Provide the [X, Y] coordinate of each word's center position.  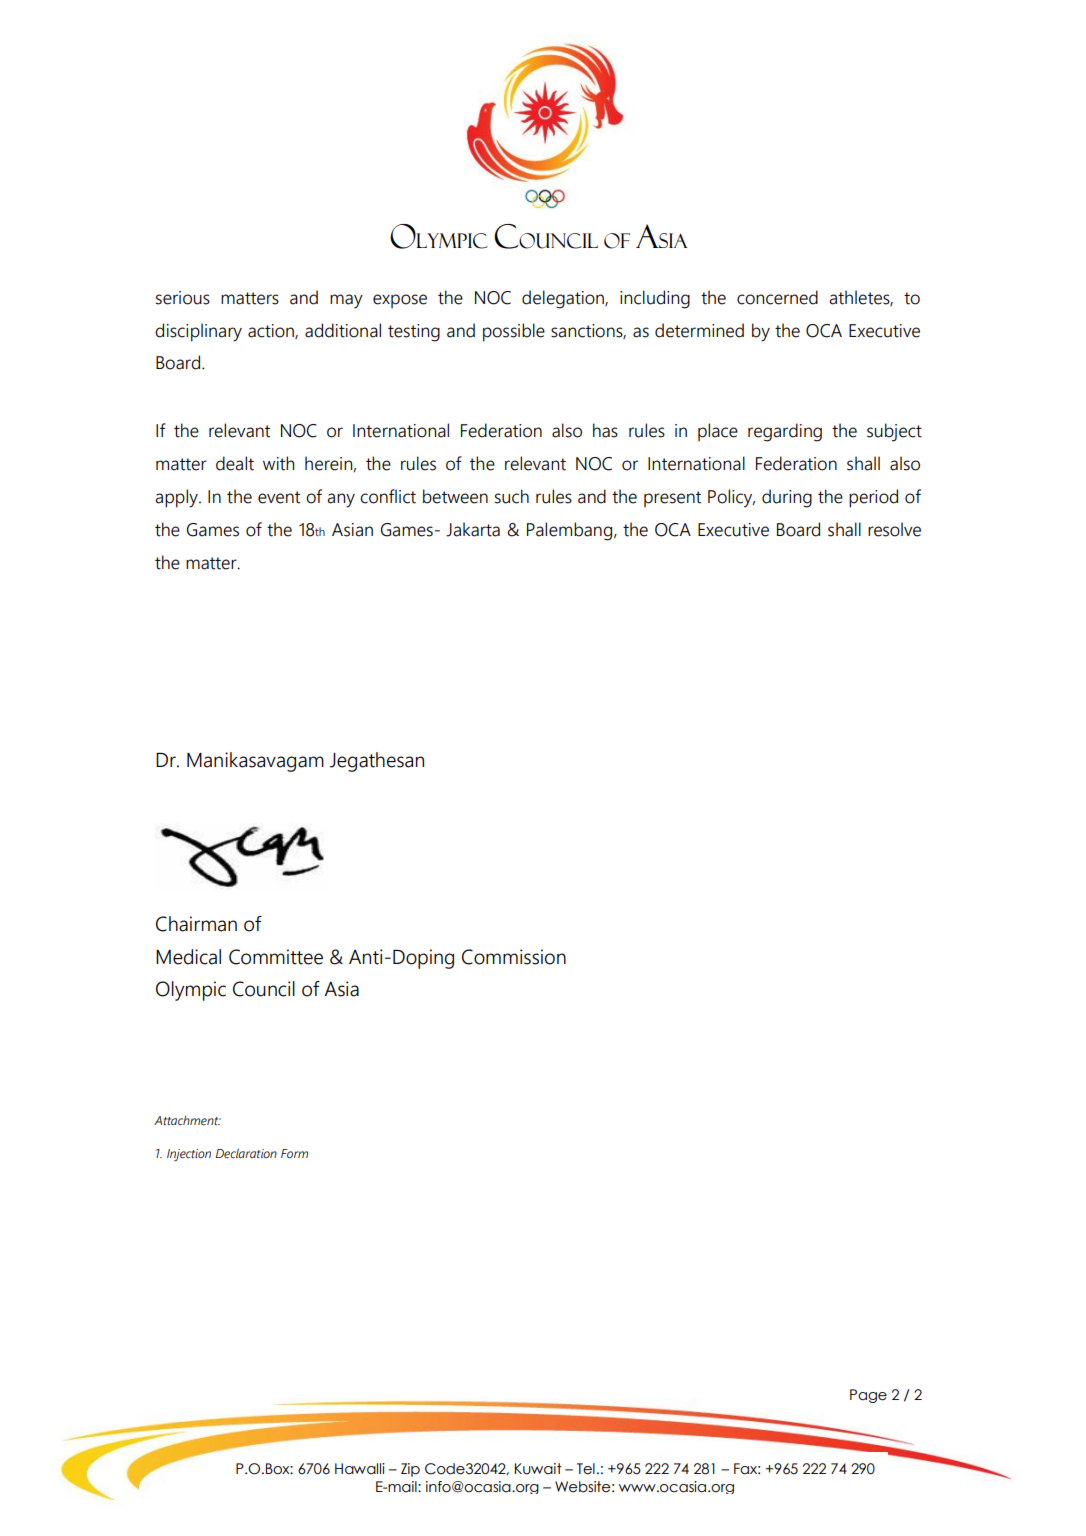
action [272, 331]
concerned [777, 297]
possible [514, 332]
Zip [410, 1470]
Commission [514, 957]
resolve [894, 529]
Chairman [196, 924]
